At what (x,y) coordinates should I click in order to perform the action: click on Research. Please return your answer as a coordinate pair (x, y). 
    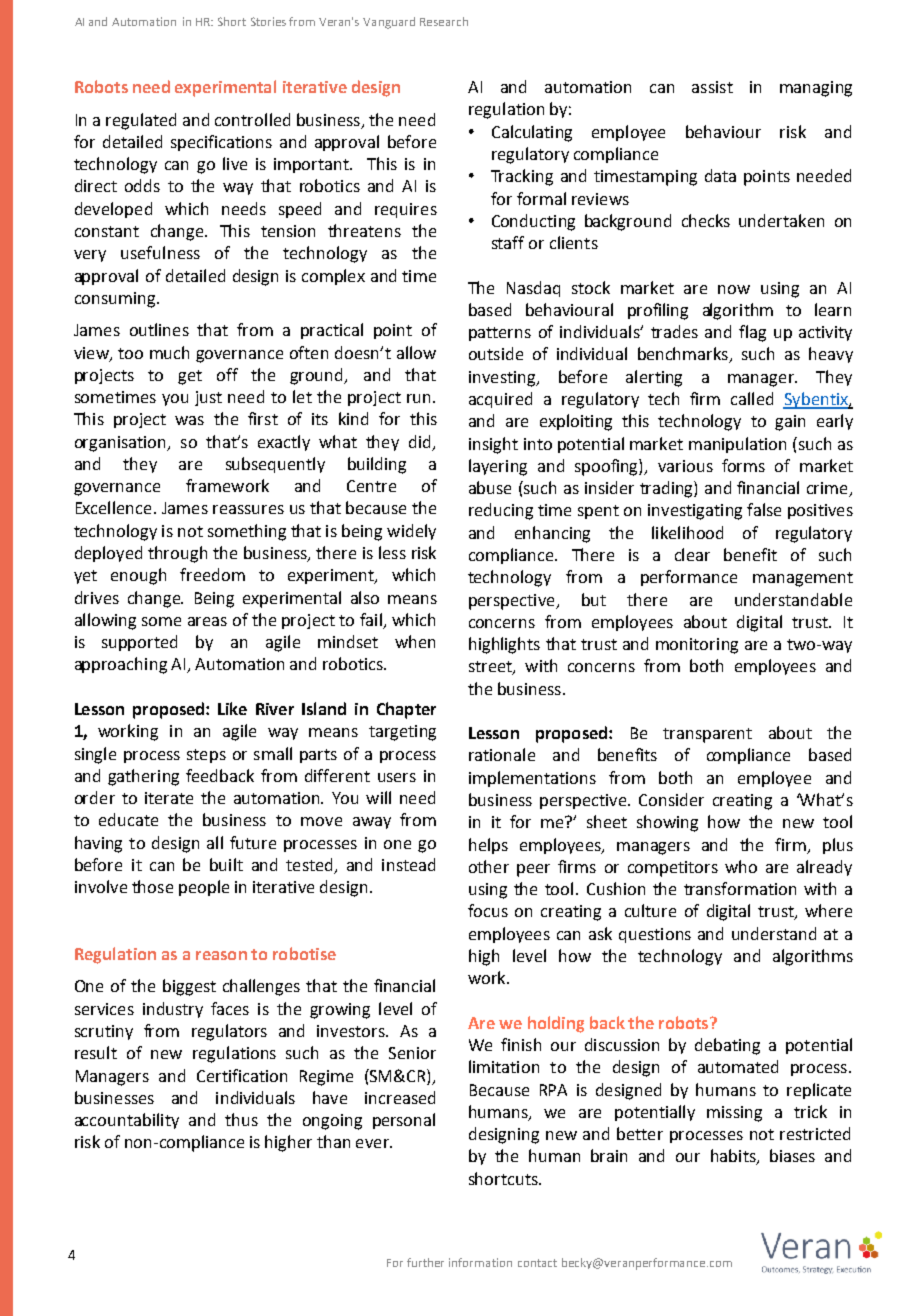
    Looking at the image, I should click on (444, 21).
